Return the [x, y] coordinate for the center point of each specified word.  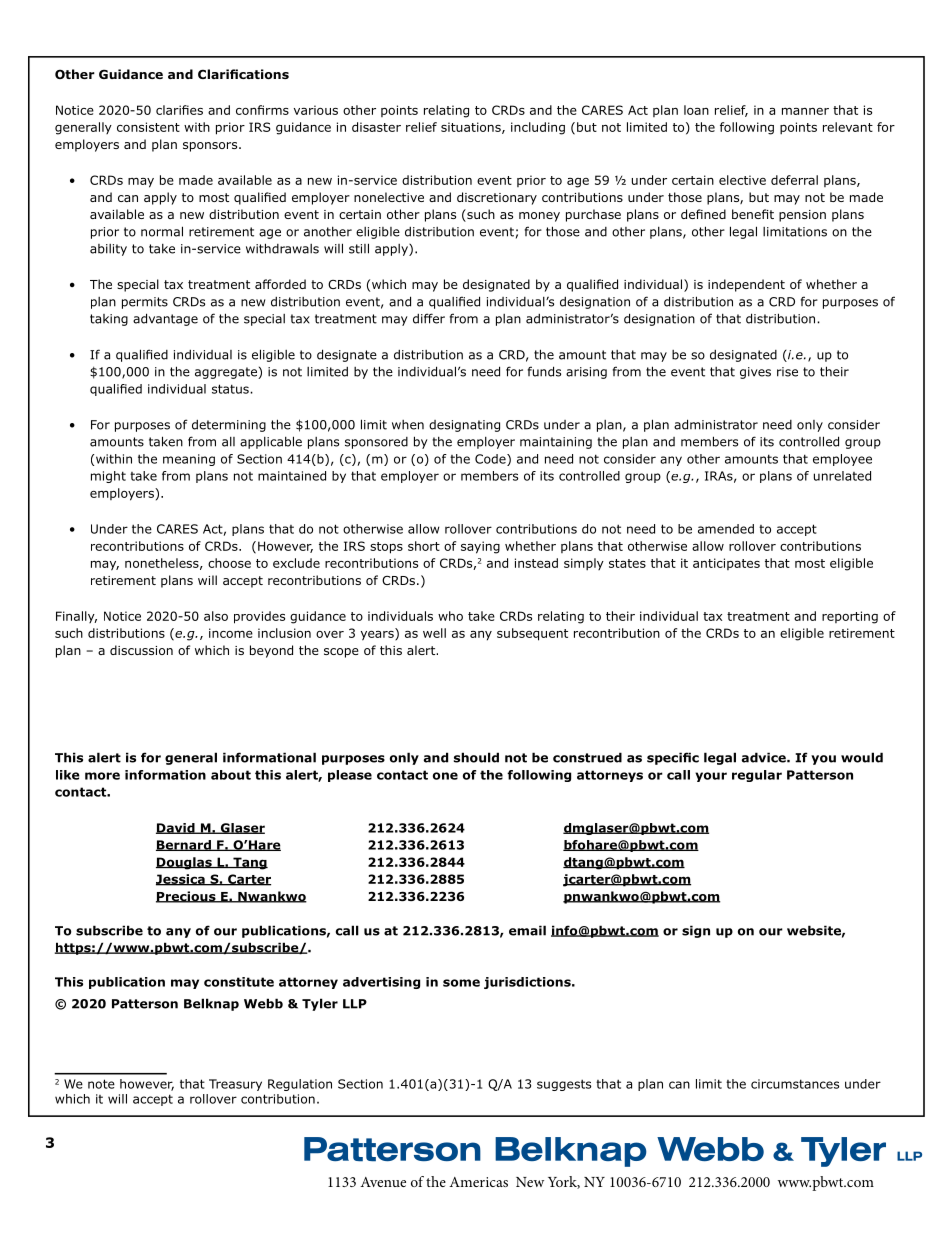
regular [757, 776]
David [176, 828]
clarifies [179, 110]
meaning [189, 460]
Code [491, 460]
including [538, 128]
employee [842, 460]
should [476, 757]
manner [805, 111]
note [101, 1084]
